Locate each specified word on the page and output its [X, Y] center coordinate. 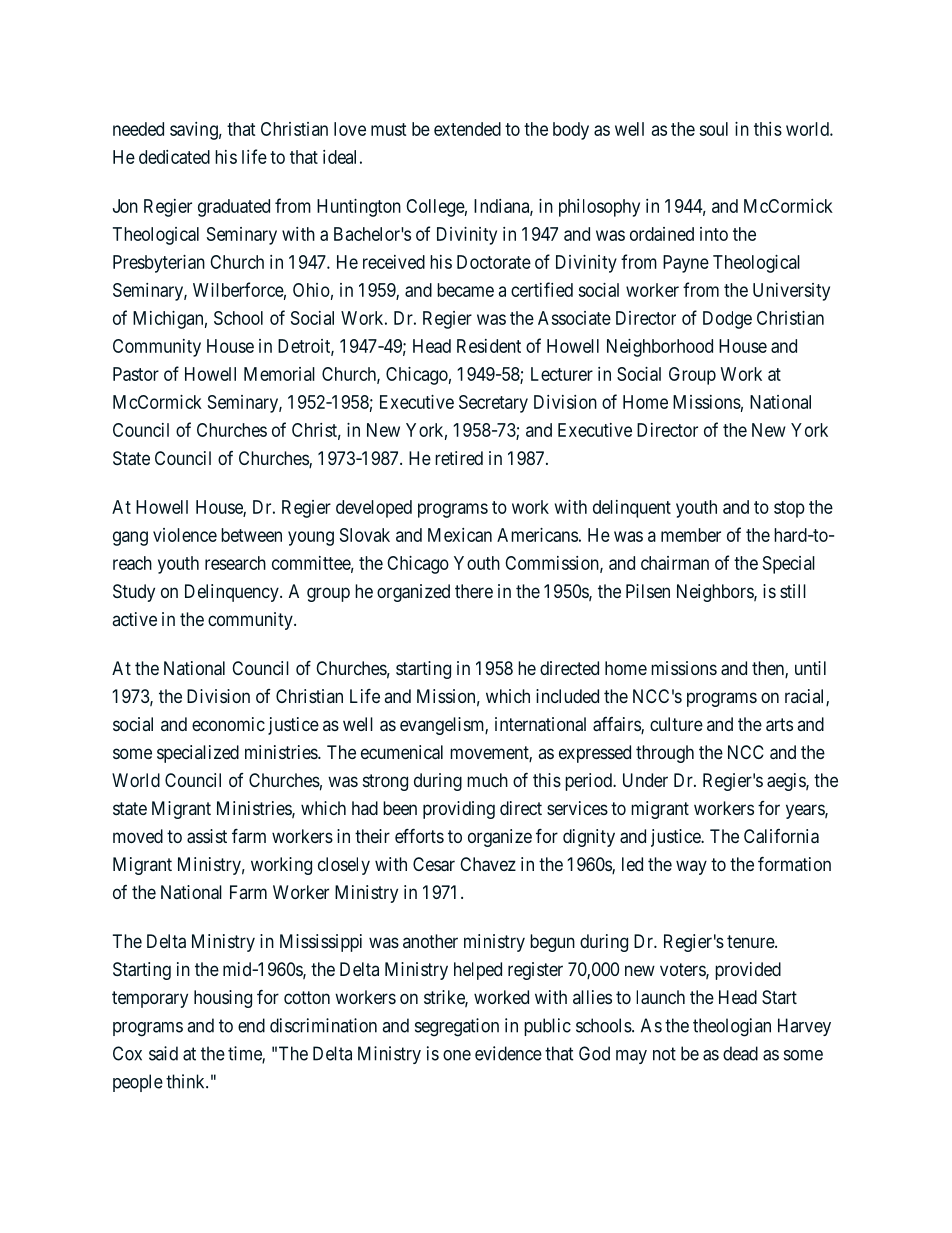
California [781, 836]
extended [467, 129]
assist [207, 836]
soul [714, 129]
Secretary [493, 404]
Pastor [136, 374]
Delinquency [233, 593]
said [163, 1053]
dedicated [174, 157]
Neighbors [716, 593]
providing [459, 810]
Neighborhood [660, 348]
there [474, 591]
